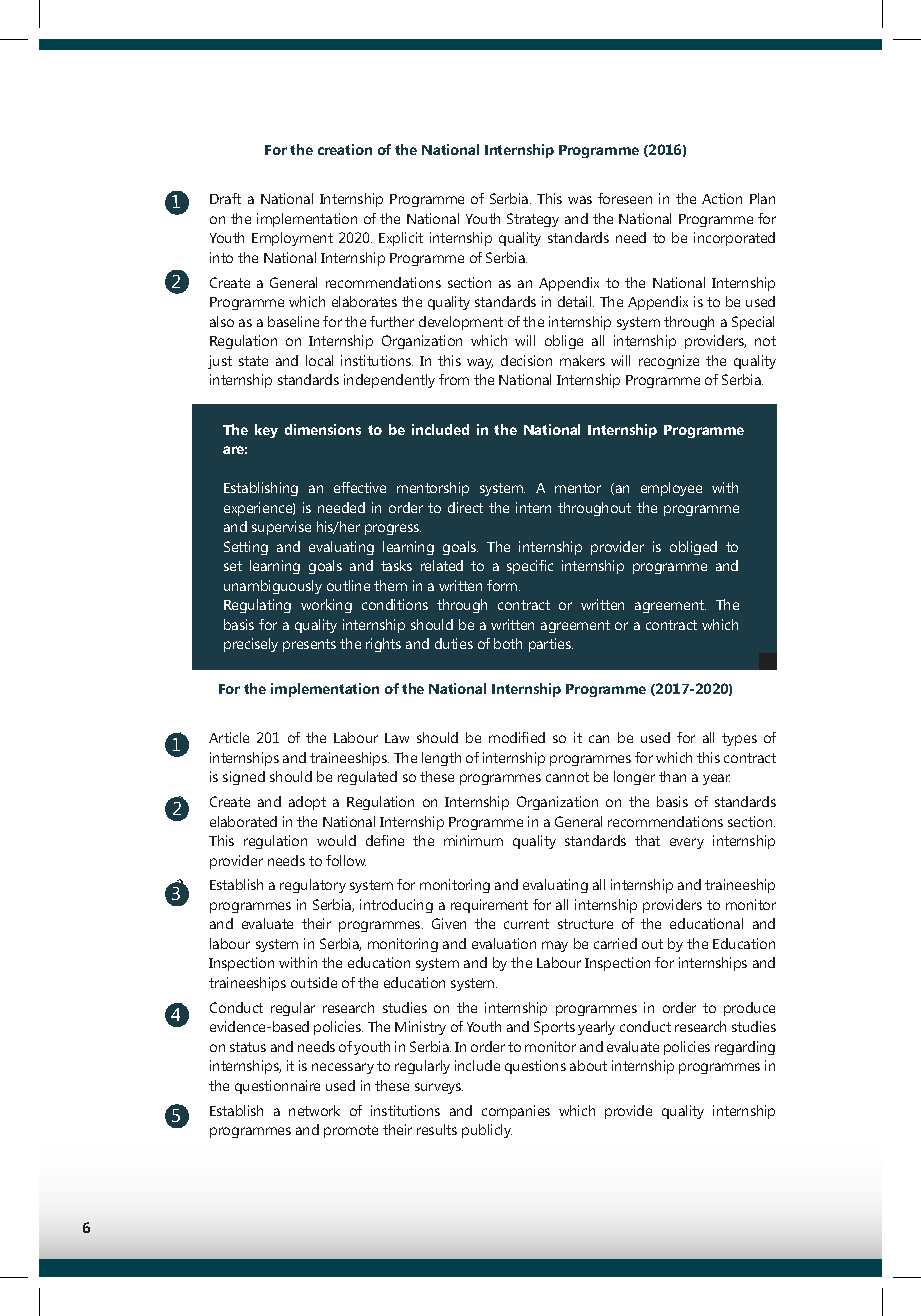 The width and height of the page is (921, 1316). Describe the element at coordinates (465, 507) in the page. I see `direct` at that location.
